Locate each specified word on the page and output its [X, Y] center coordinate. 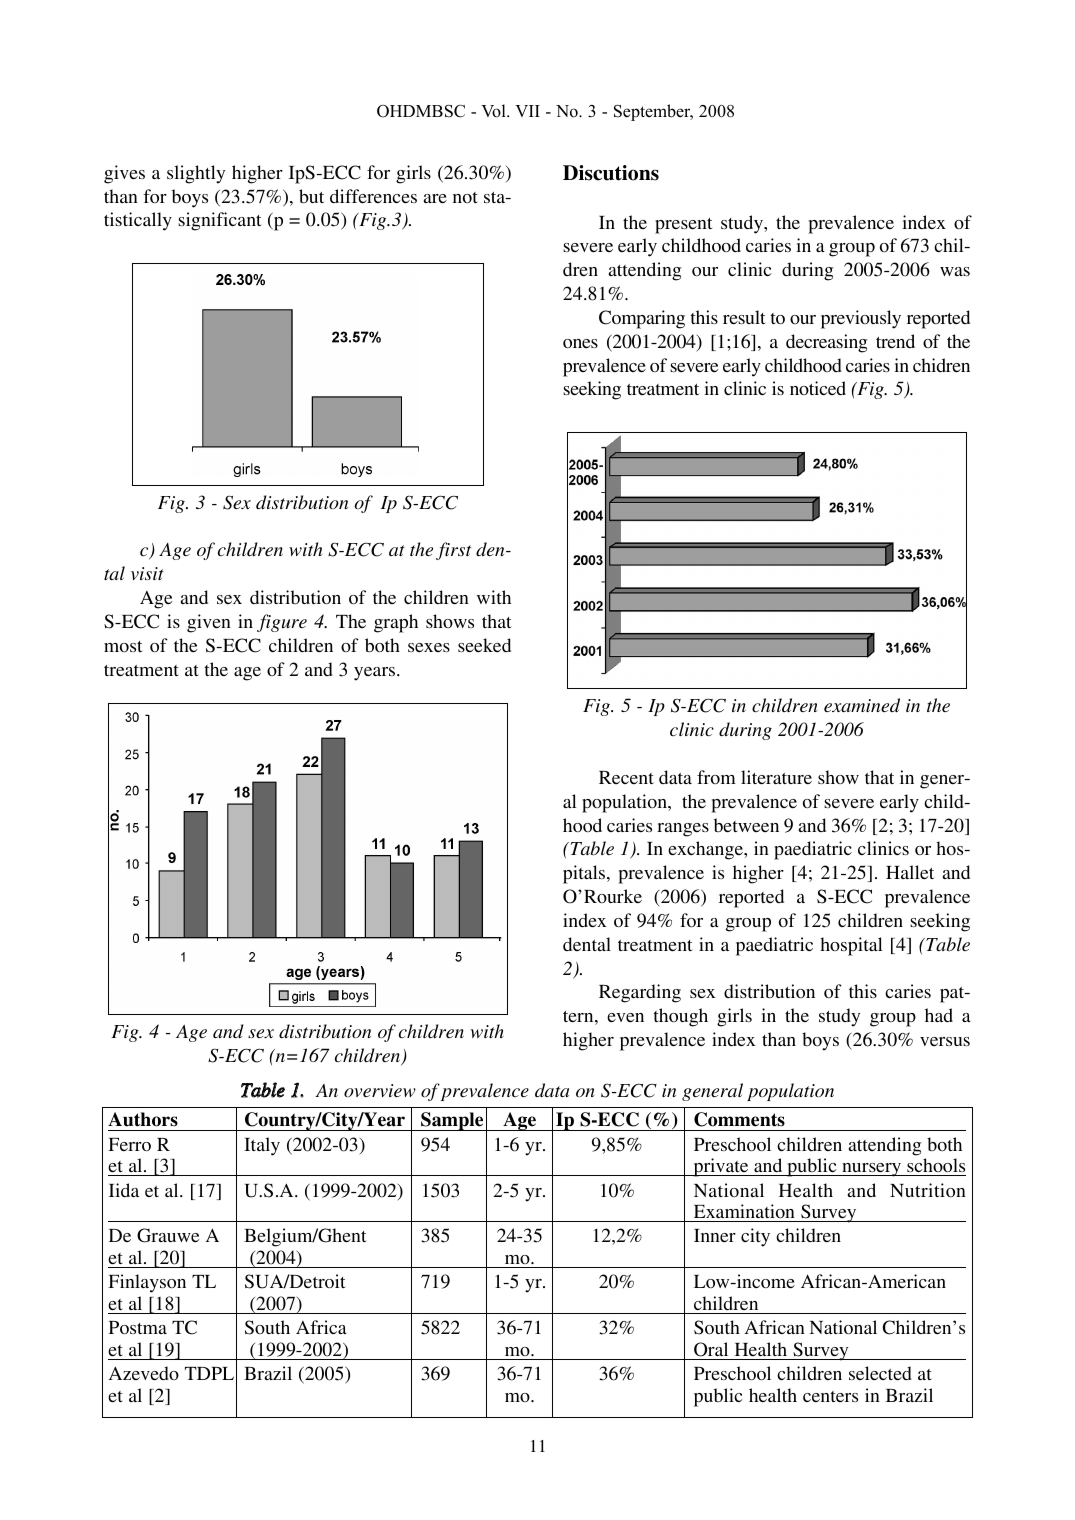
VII [527, 111]
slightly [196, 174]
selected [880, 1373]
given [209, 623]
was [955, 271]
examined [862, 705]
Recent [626, 777]
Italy [262, 1146]
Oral [711, 1349]
